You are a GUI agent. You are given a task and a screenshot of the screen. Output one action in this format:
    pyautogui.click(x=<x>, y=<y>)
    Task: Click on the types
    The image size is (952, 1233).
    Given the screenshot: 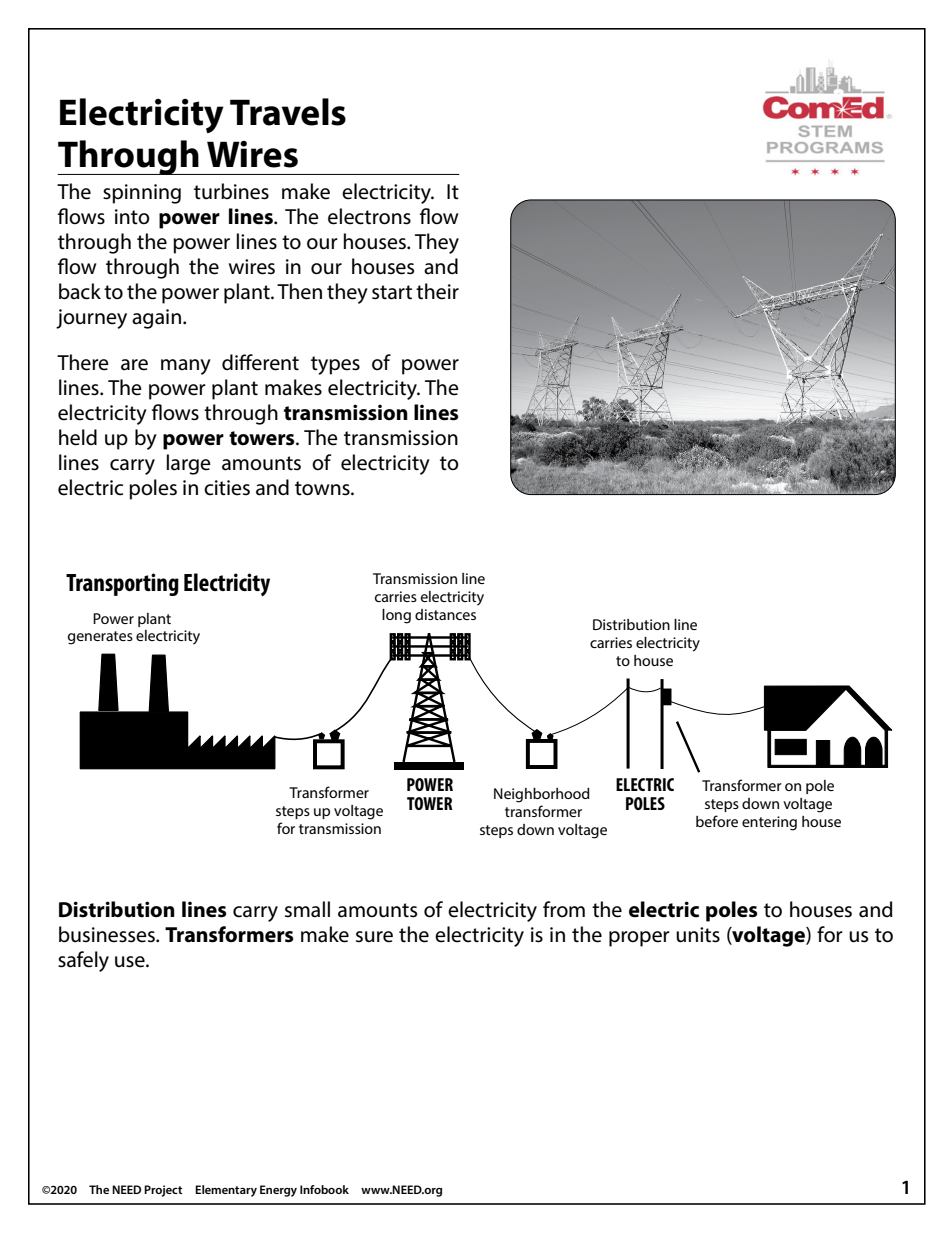 What is the action you would take?
    pyautogui.click(x=335, y=365)
